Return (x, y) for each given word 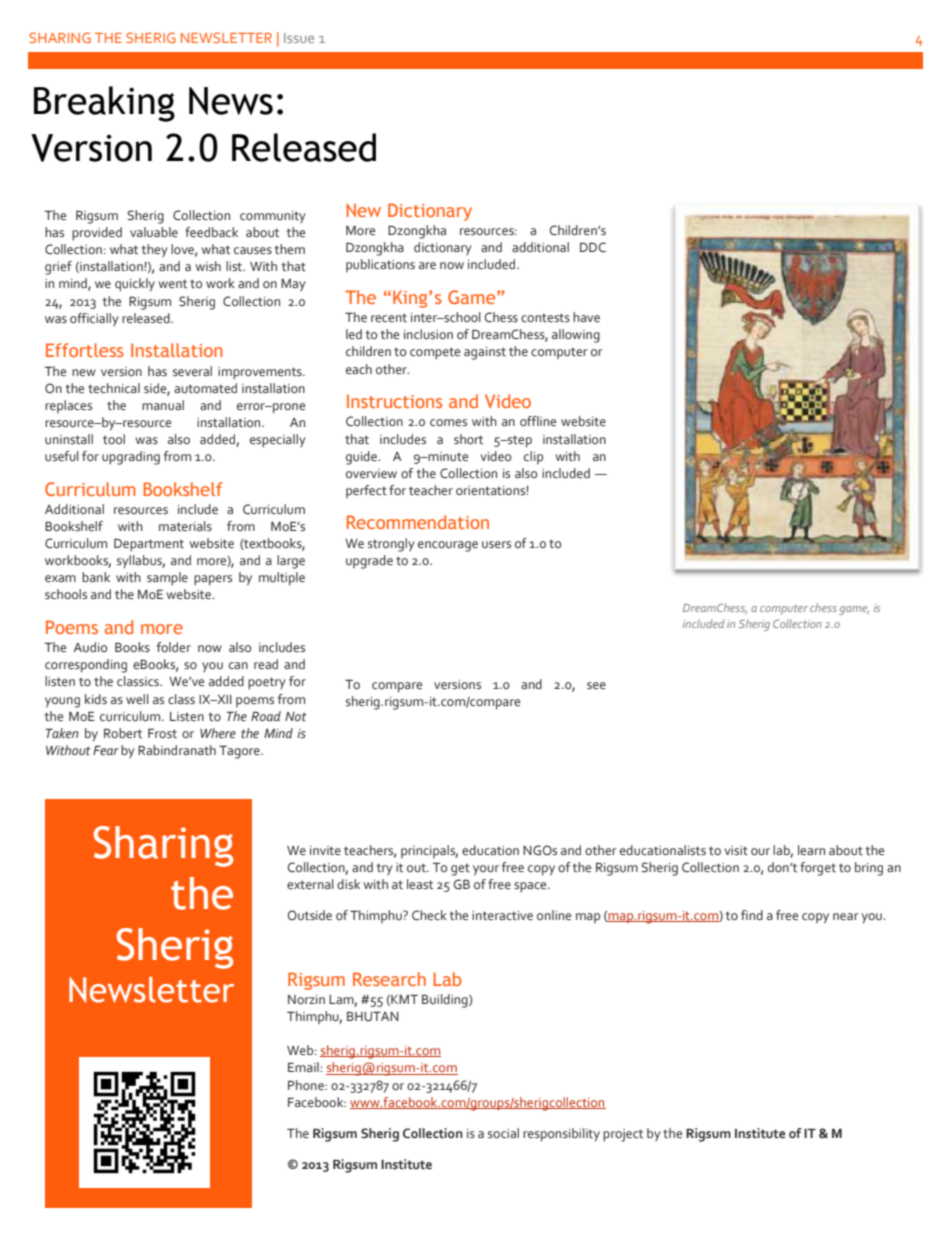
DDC (593, 247)
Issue (299, 38)
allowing (576, 336)
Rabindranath (177, 750)
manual (163, 405)
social (503, 1133)
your (486, 870)
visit (736, 850)
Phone (307, 1085)
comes (448, 422)
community (273, 217)
